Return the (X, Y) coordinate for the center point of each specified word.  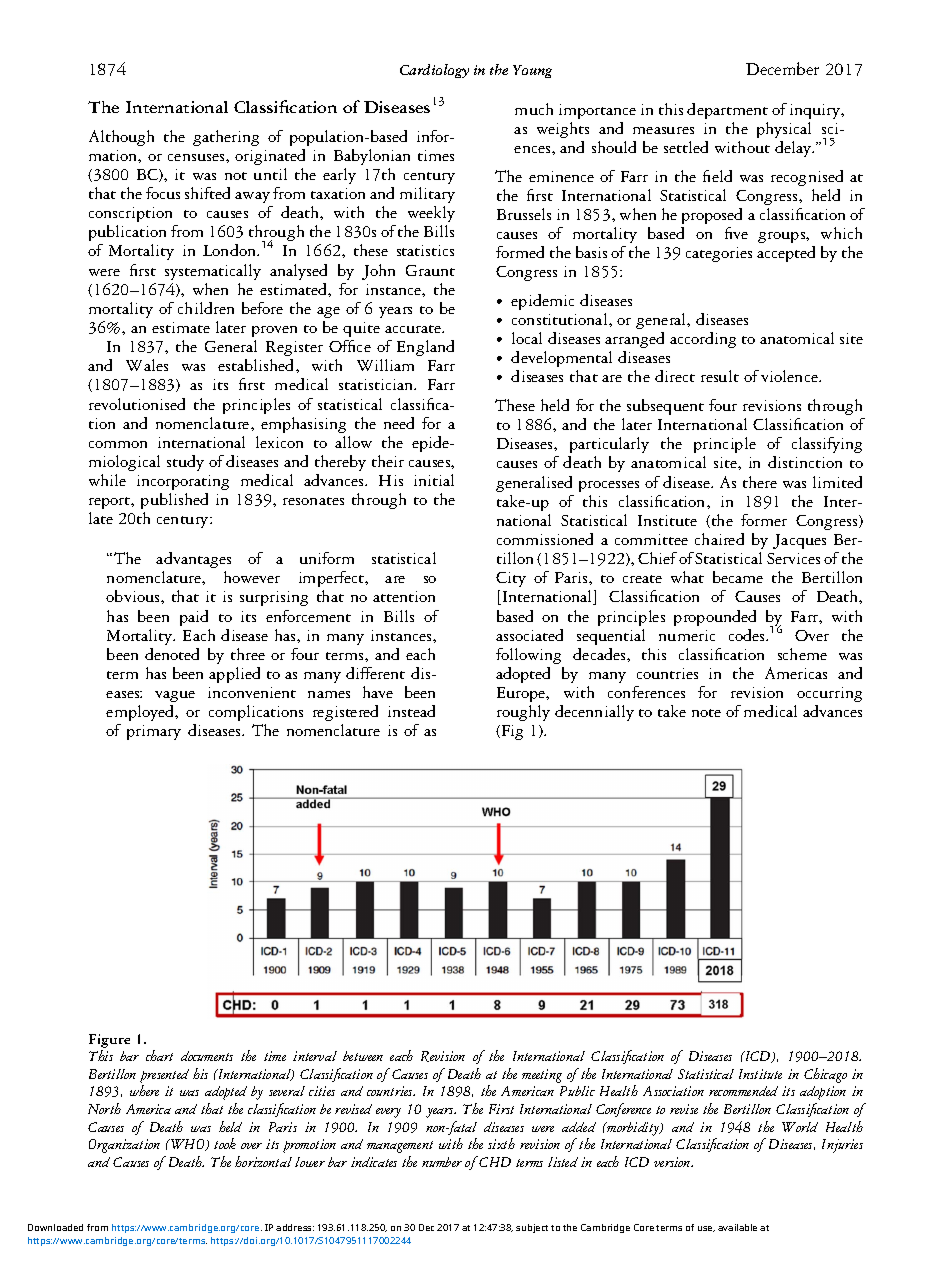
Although (121, 138)
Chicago (825, 1075)
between (363, 1056)
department (727, 111)
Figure (109, 1041)
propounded (715, 618)
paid (194, 618)
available (737, 1227)
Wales (147, 365)
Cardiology (434, 71)
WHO (188, 1145)
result (720, 376)
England (425, 348)
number (442, 1162)
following (528, 656)
